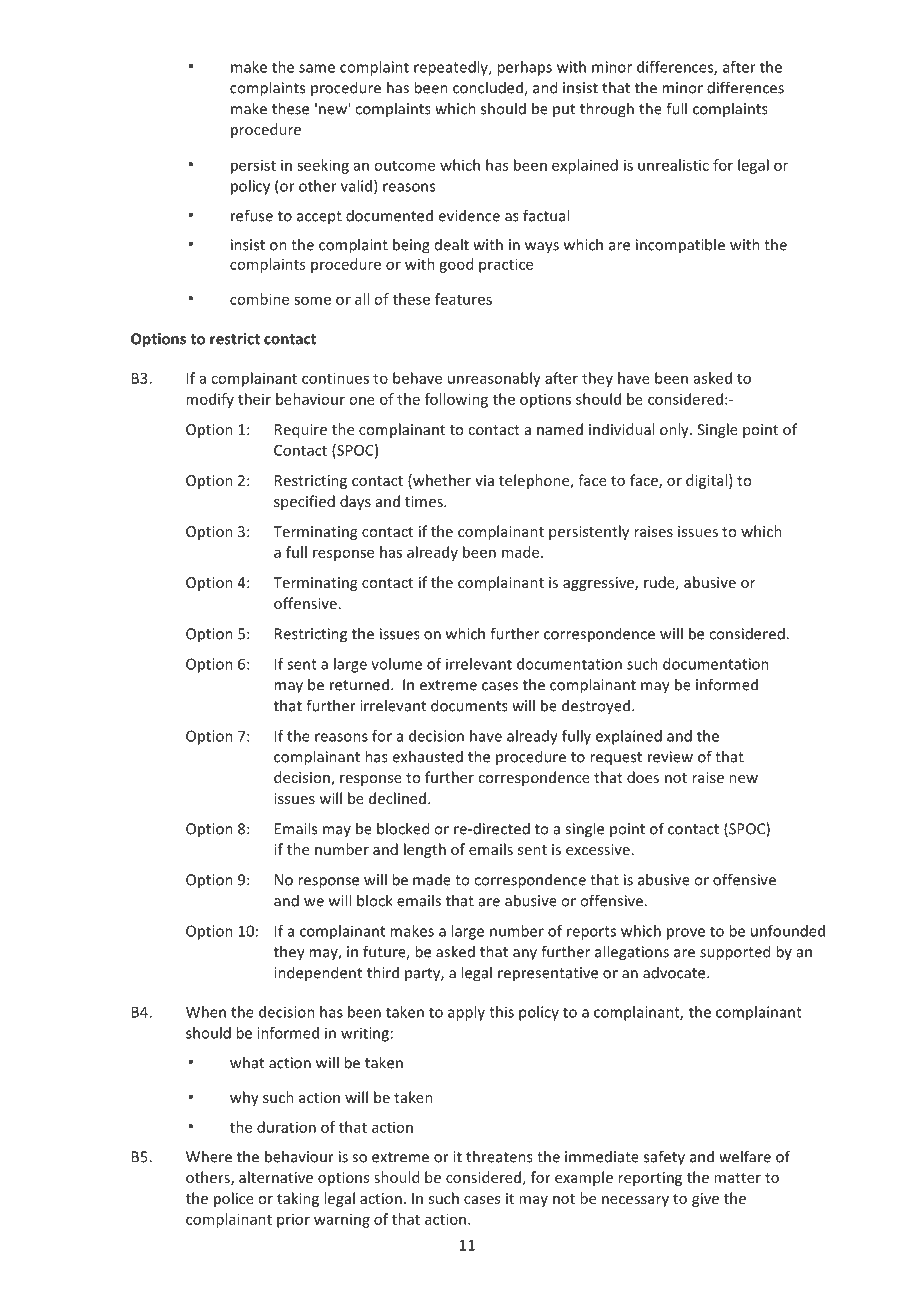 The width and height of the document is (924, 1309). I want to click on alternative, so click(276, 1177).
